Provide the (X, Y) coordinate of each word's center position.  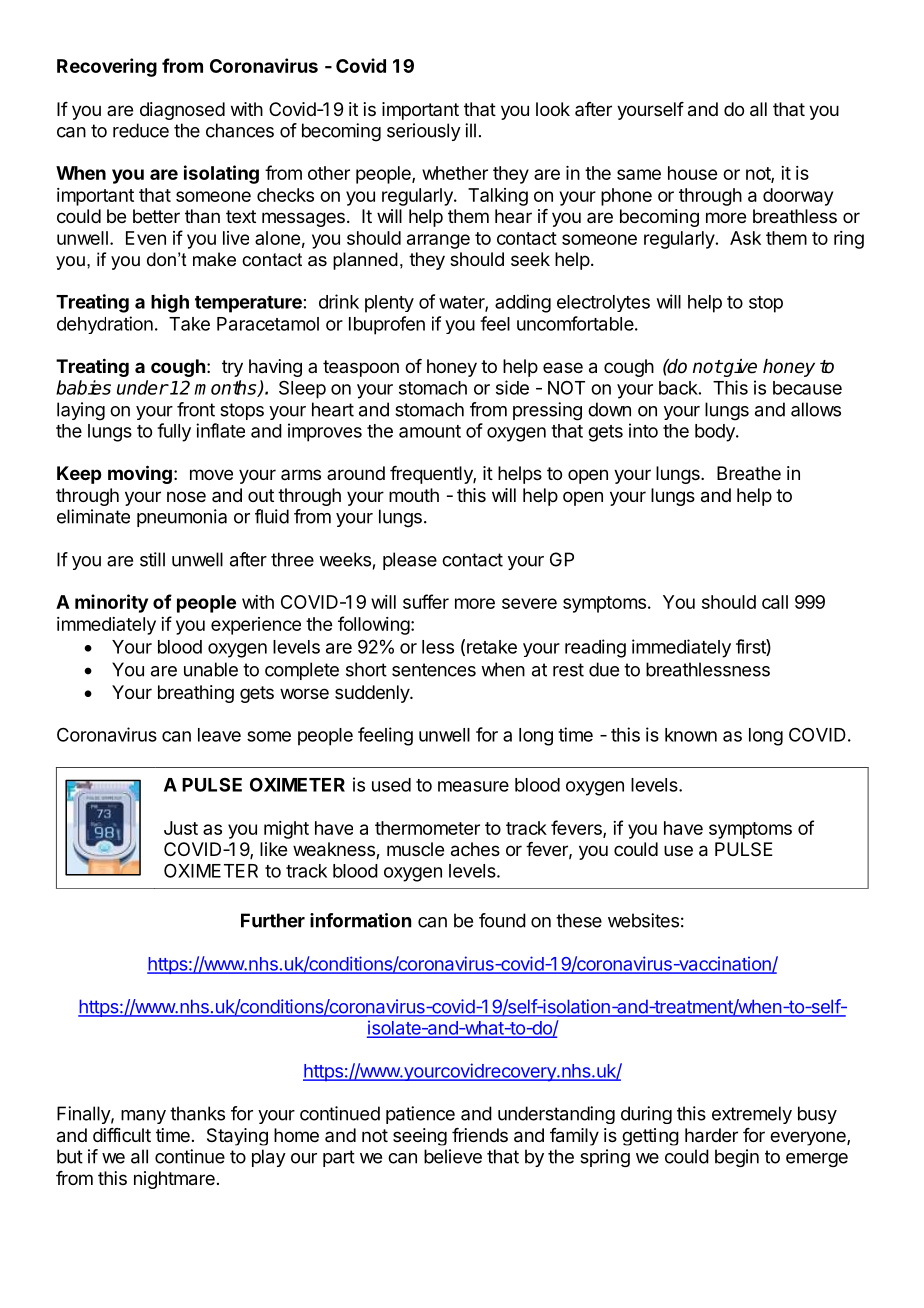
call (775, 602)
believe (453, 1156)
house (692, 173)
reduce (141, 130)
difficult (122, 1135)
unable (211, 669)
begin (737, 1158)
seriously (424, 132)
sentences (434, 670)
